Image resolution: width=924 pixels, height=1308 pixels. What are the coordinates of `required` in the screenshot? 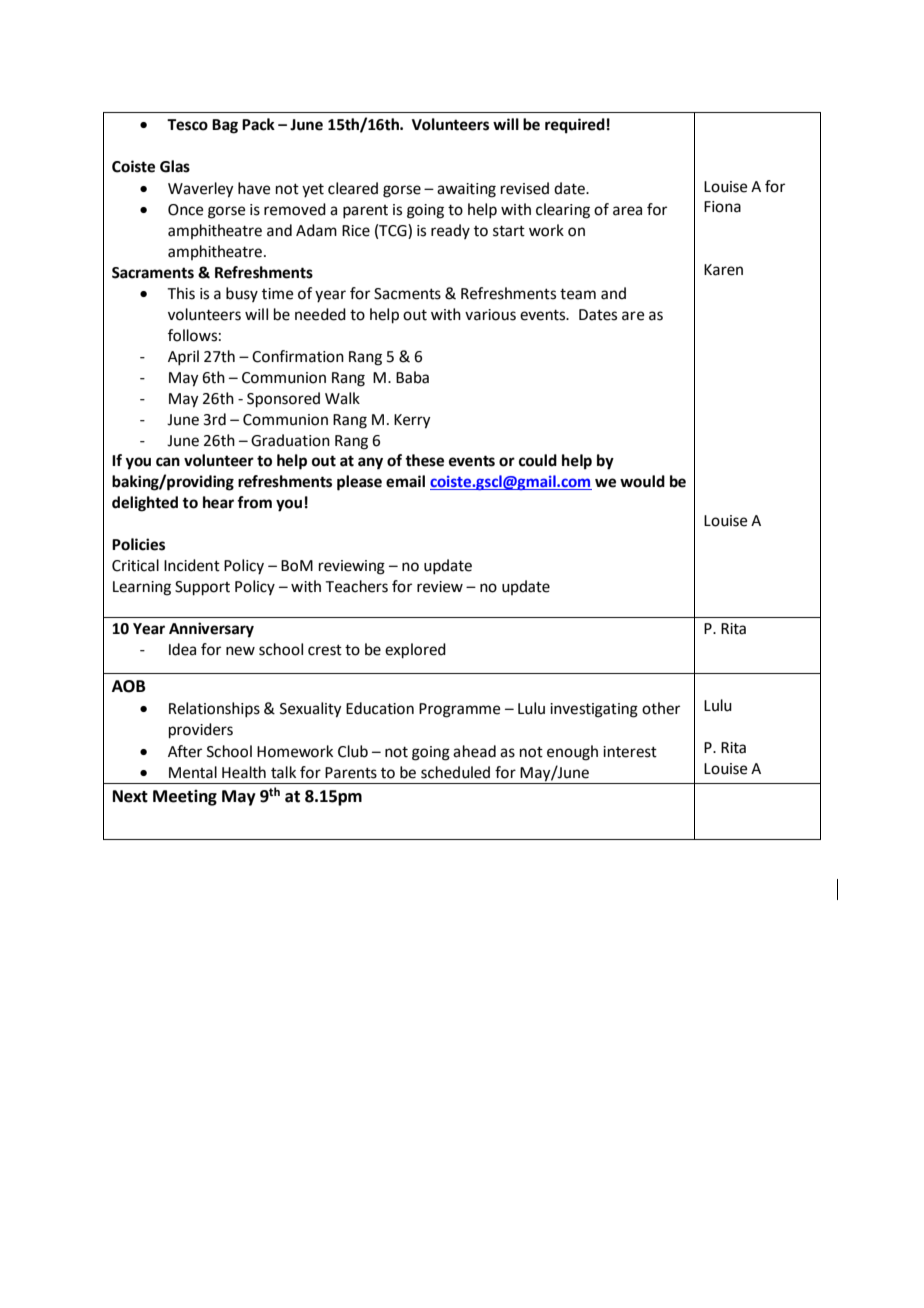 It's located at (575, 126).
